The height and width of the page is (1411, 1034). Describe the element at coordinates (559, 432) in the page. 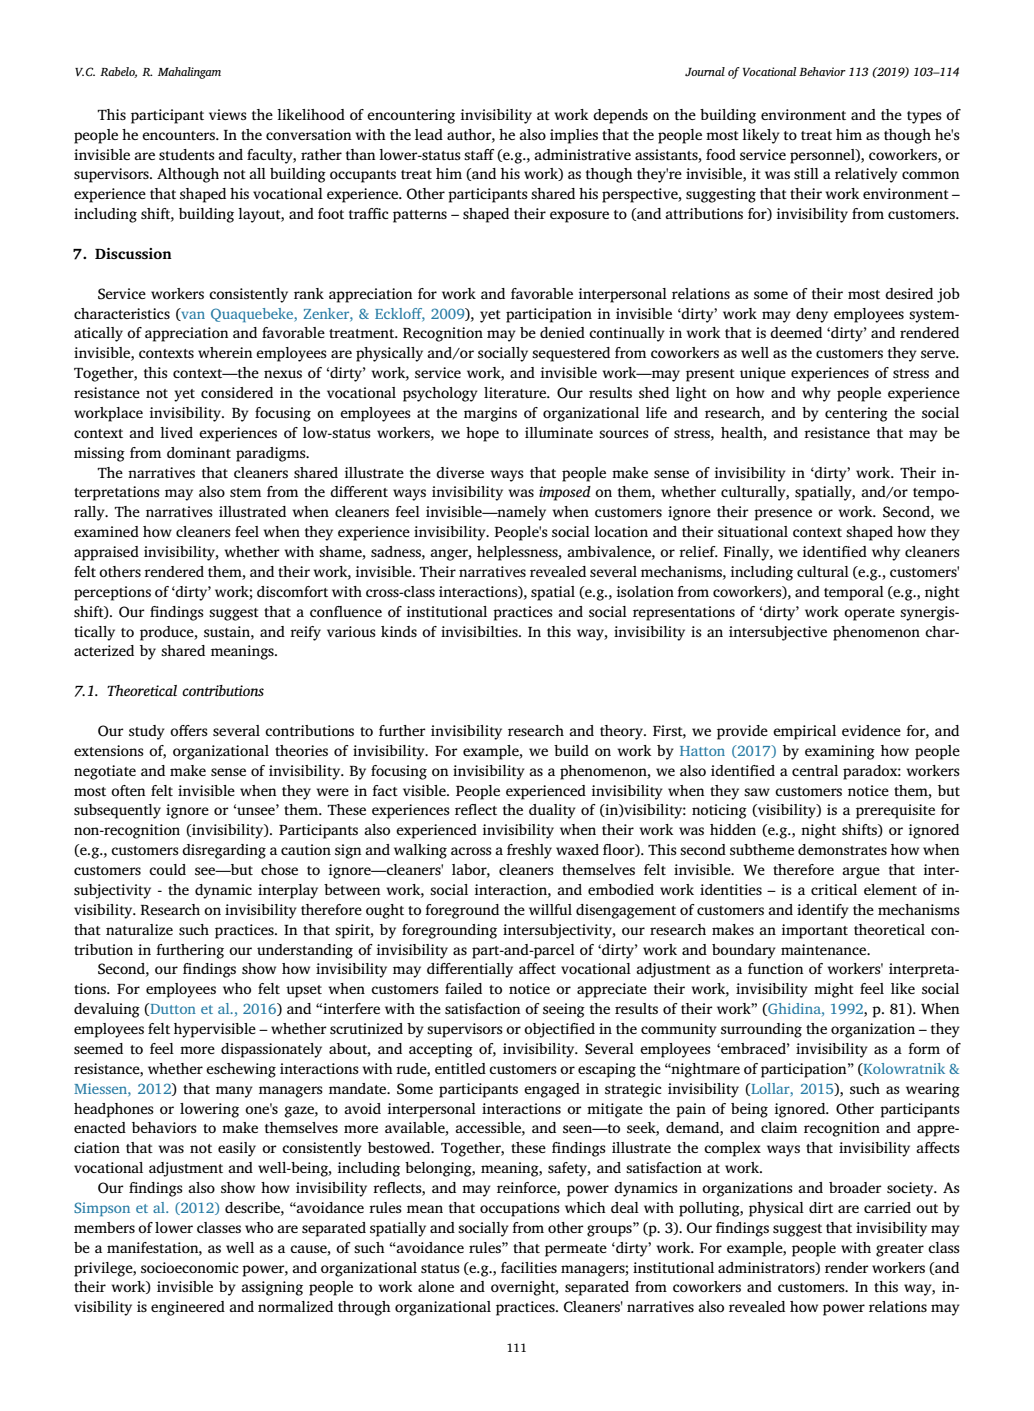

I see `illuminate` at that location.
